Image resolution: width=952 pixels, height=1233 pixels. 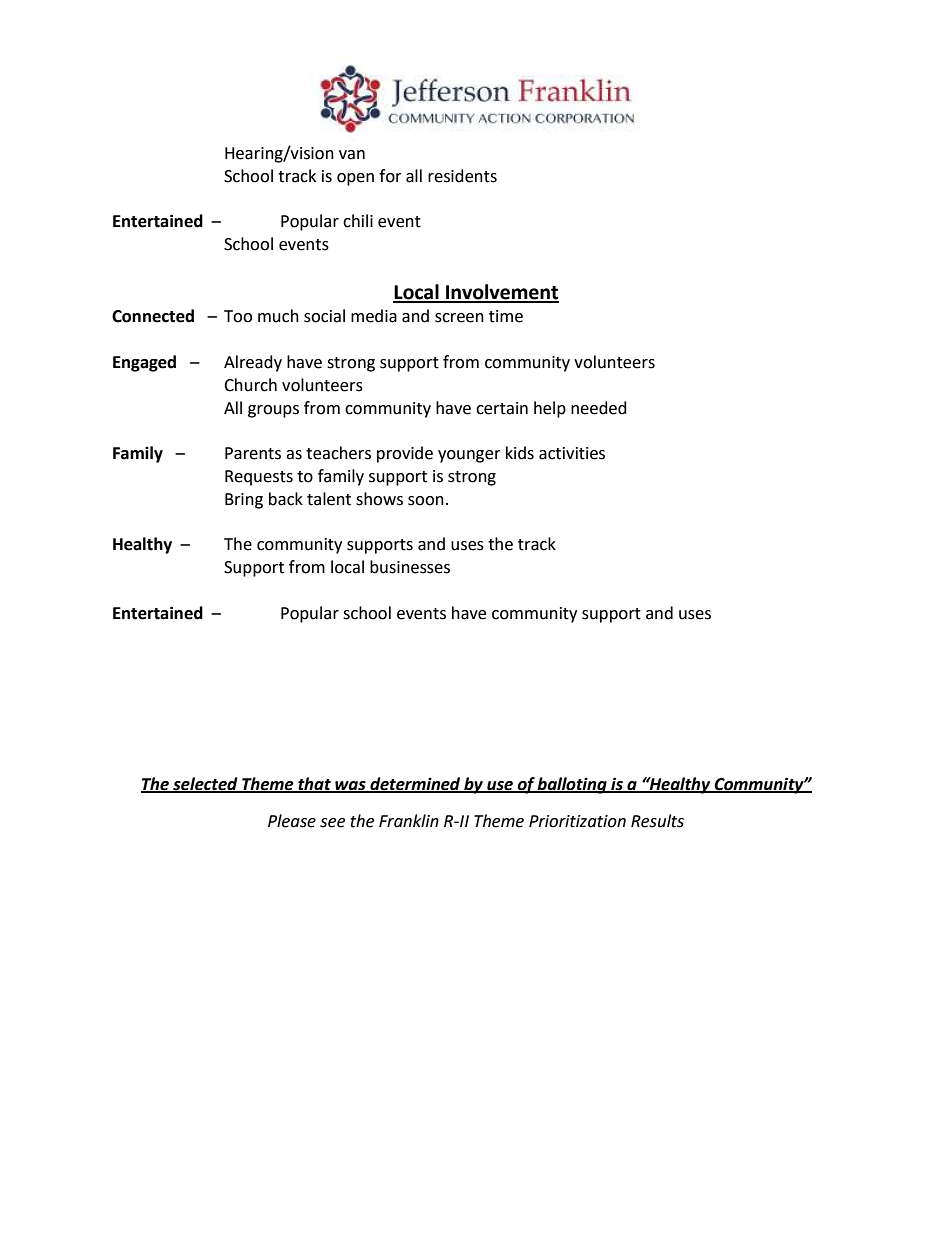 What do you see at coordinates (410, 567) in the image?
I see `businesses` at bounding box center [410, 567].
